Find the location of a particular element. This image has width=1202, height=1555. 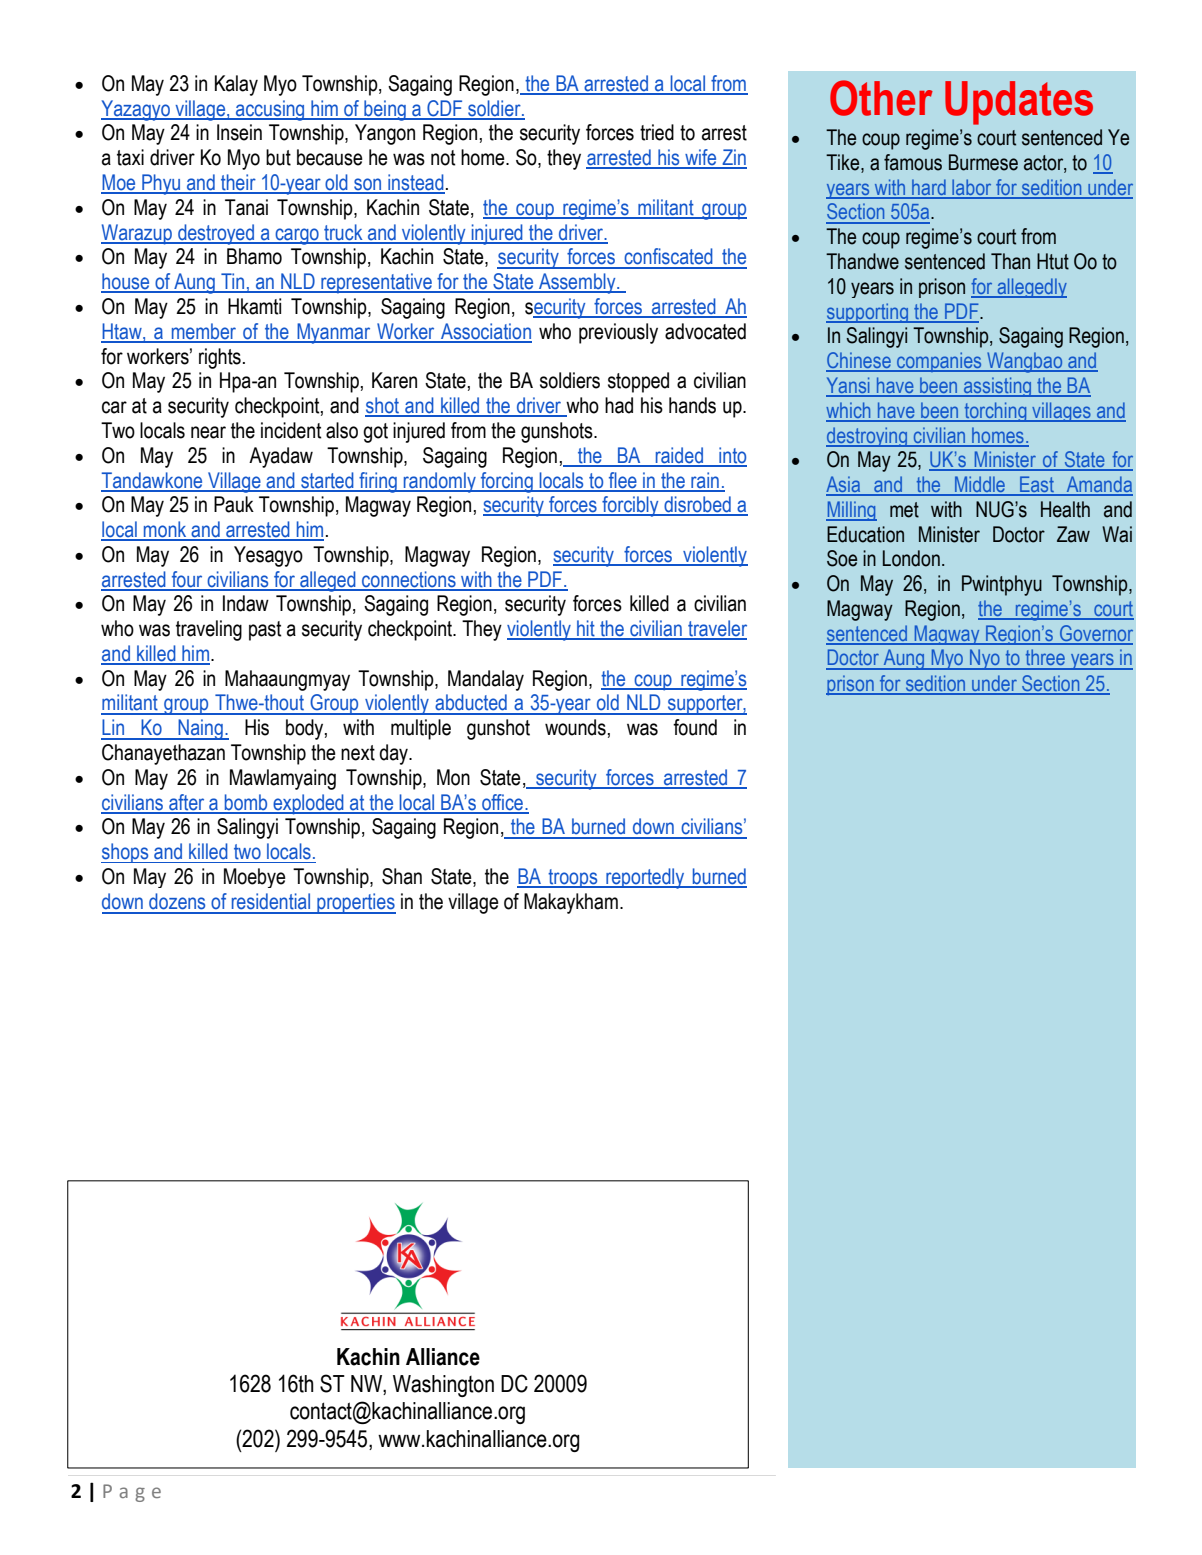

had is located at coordinates (619, 405).
